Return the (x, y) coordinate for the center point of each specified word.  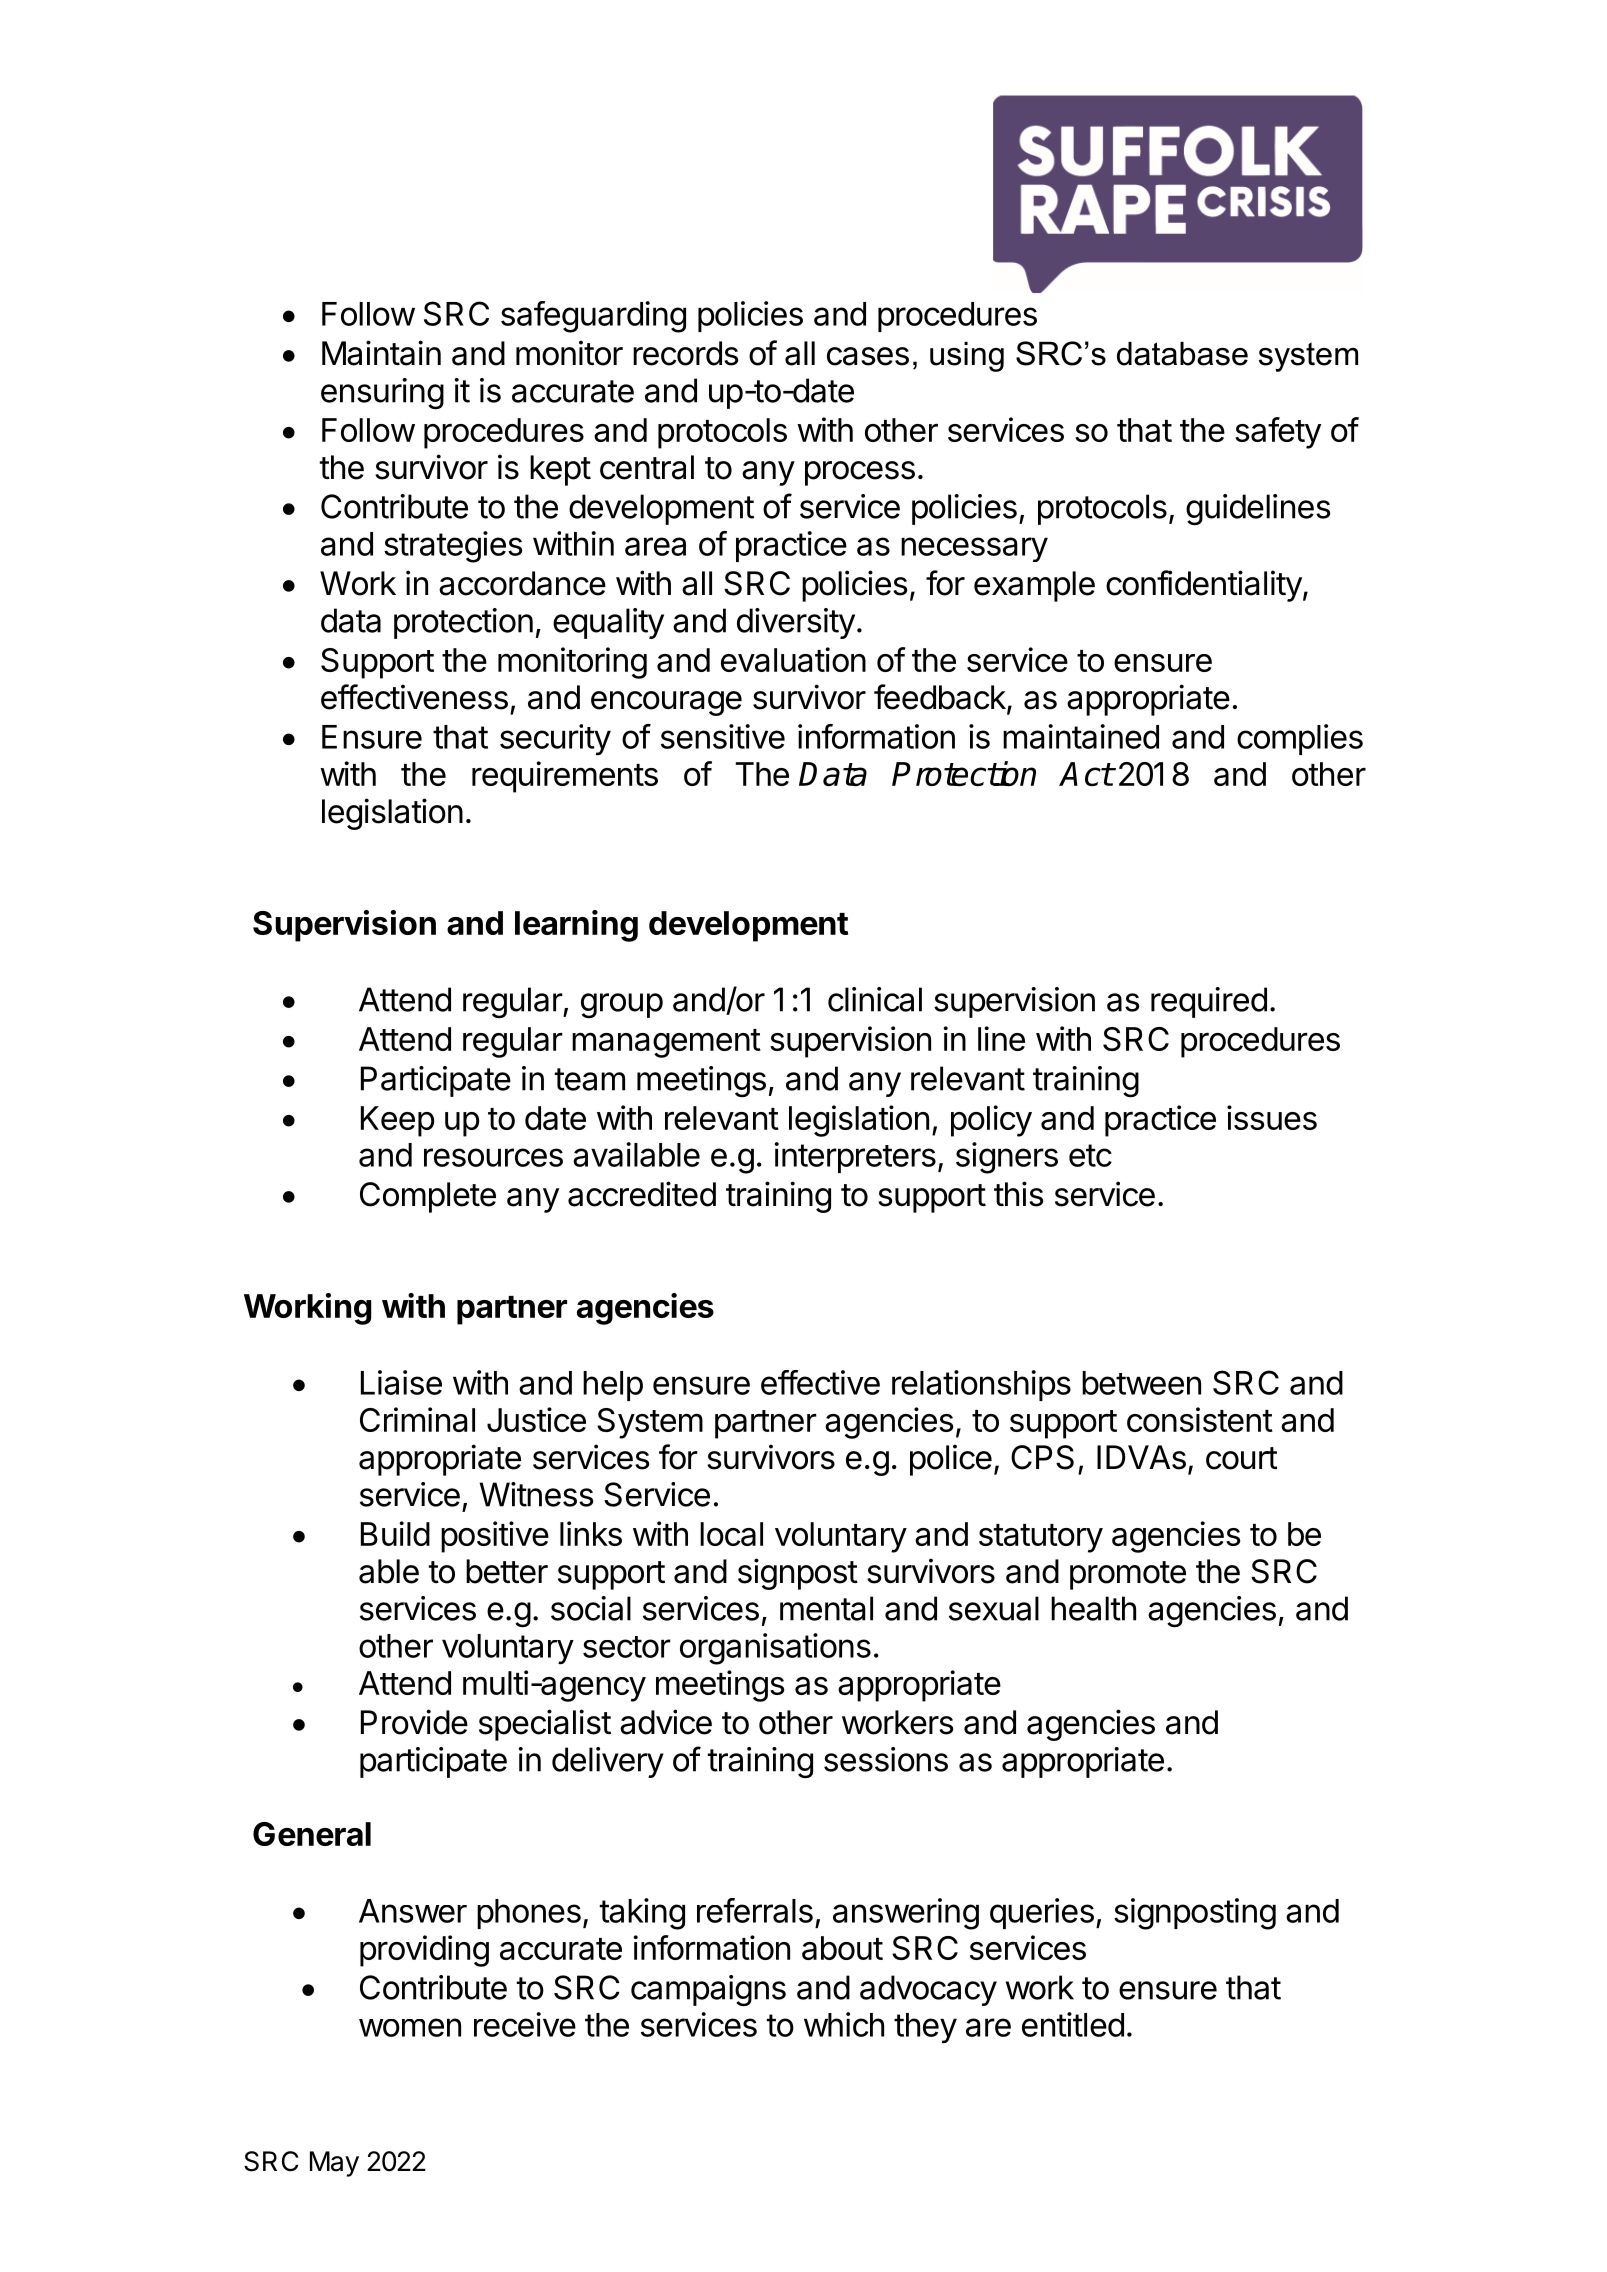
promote (1128, 1575)
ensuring (382, 394)
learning (576, 926)
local (731, 1534)
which (844, 2024)
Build (395, 1533)
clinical (875, 999)
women (410, 2027)
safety (1278, 433)
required (1209, 1002)
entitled (1073, 2024)
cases (868, 356)
